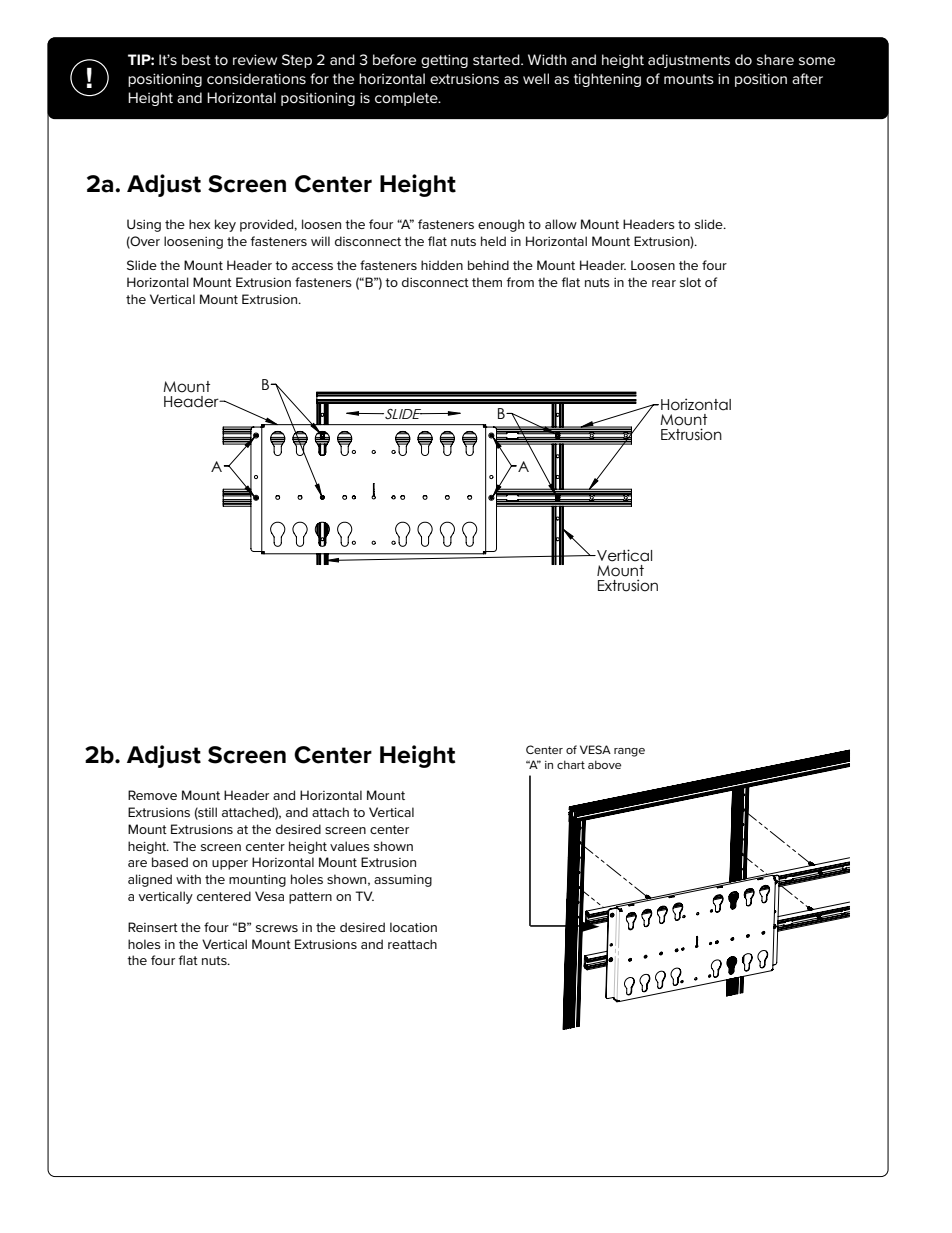 The width and height of the screenshot is (952, 1233). Describe the element at coordinates (775, 59) in the screenshot. I see `share` at that location.
